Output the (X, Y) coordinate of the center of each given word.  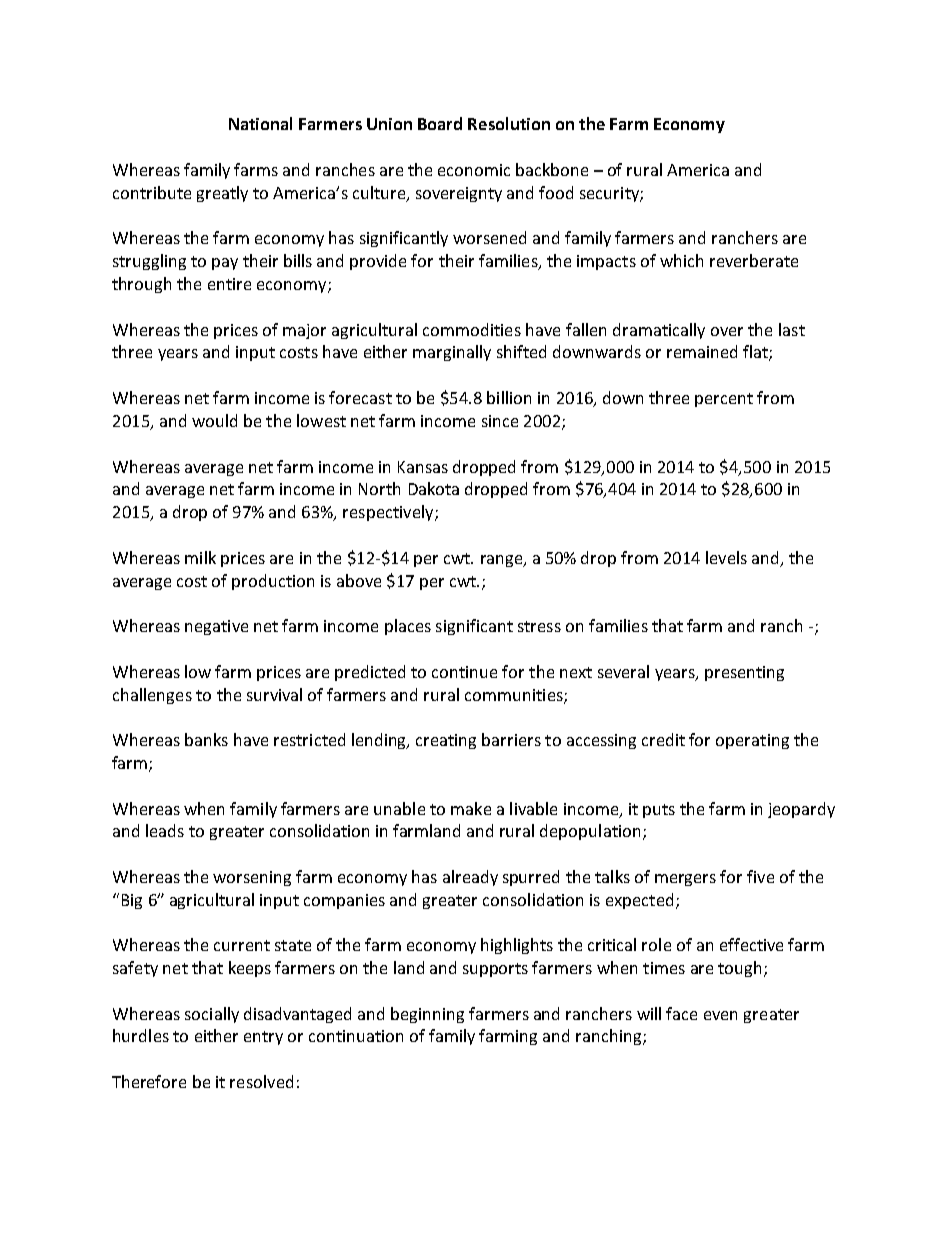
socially (212, 1015)
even (720, 1015)
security (610, 194)
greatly (222, 194)
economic (474, 170)
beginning (427, 1015)
